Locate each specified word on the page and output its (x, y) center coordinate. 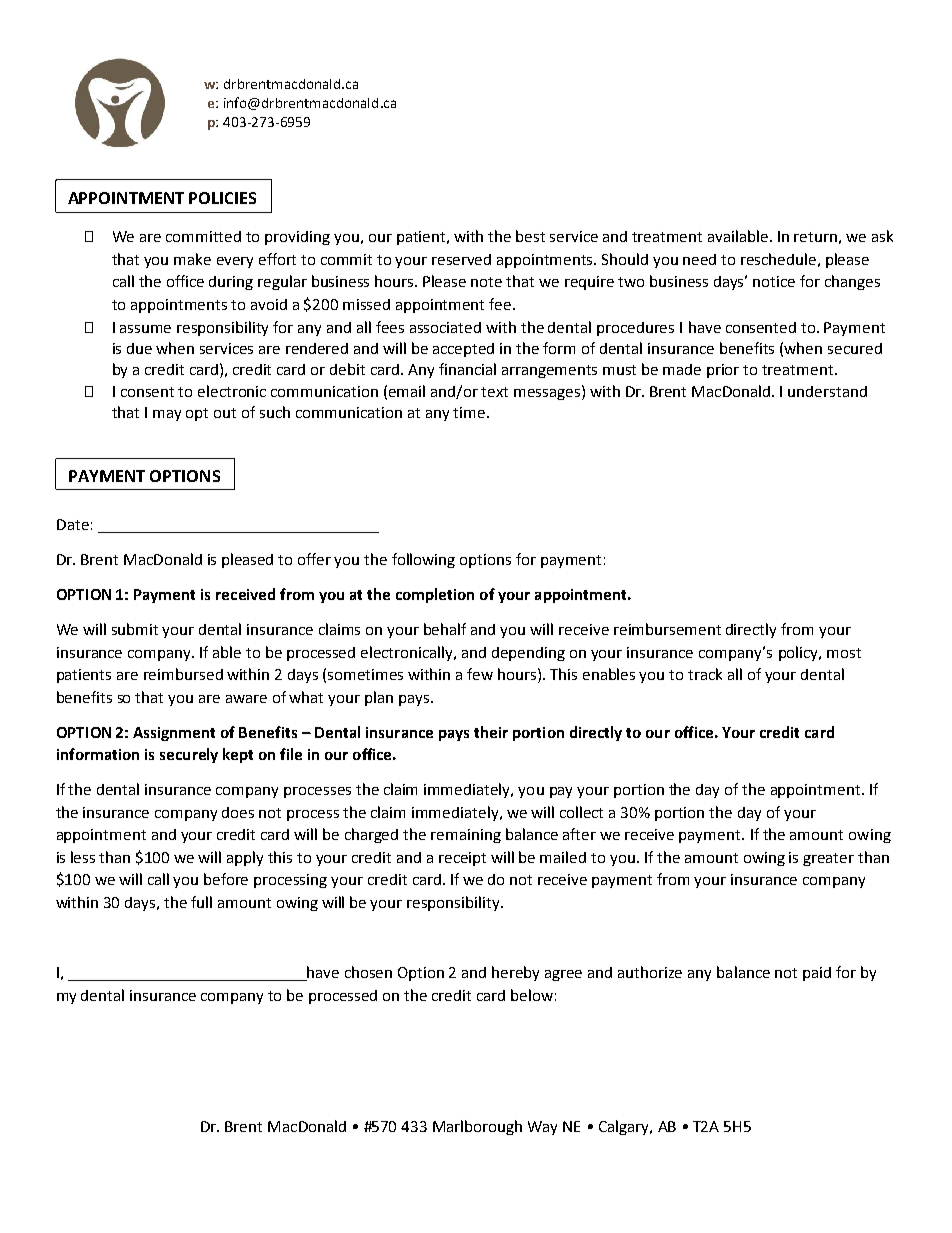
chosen (368, 972)
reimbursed (183, 674)
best (530, 236)
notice (774, 281)
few (480, 674)
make (192, 259)
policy (799, 653)
